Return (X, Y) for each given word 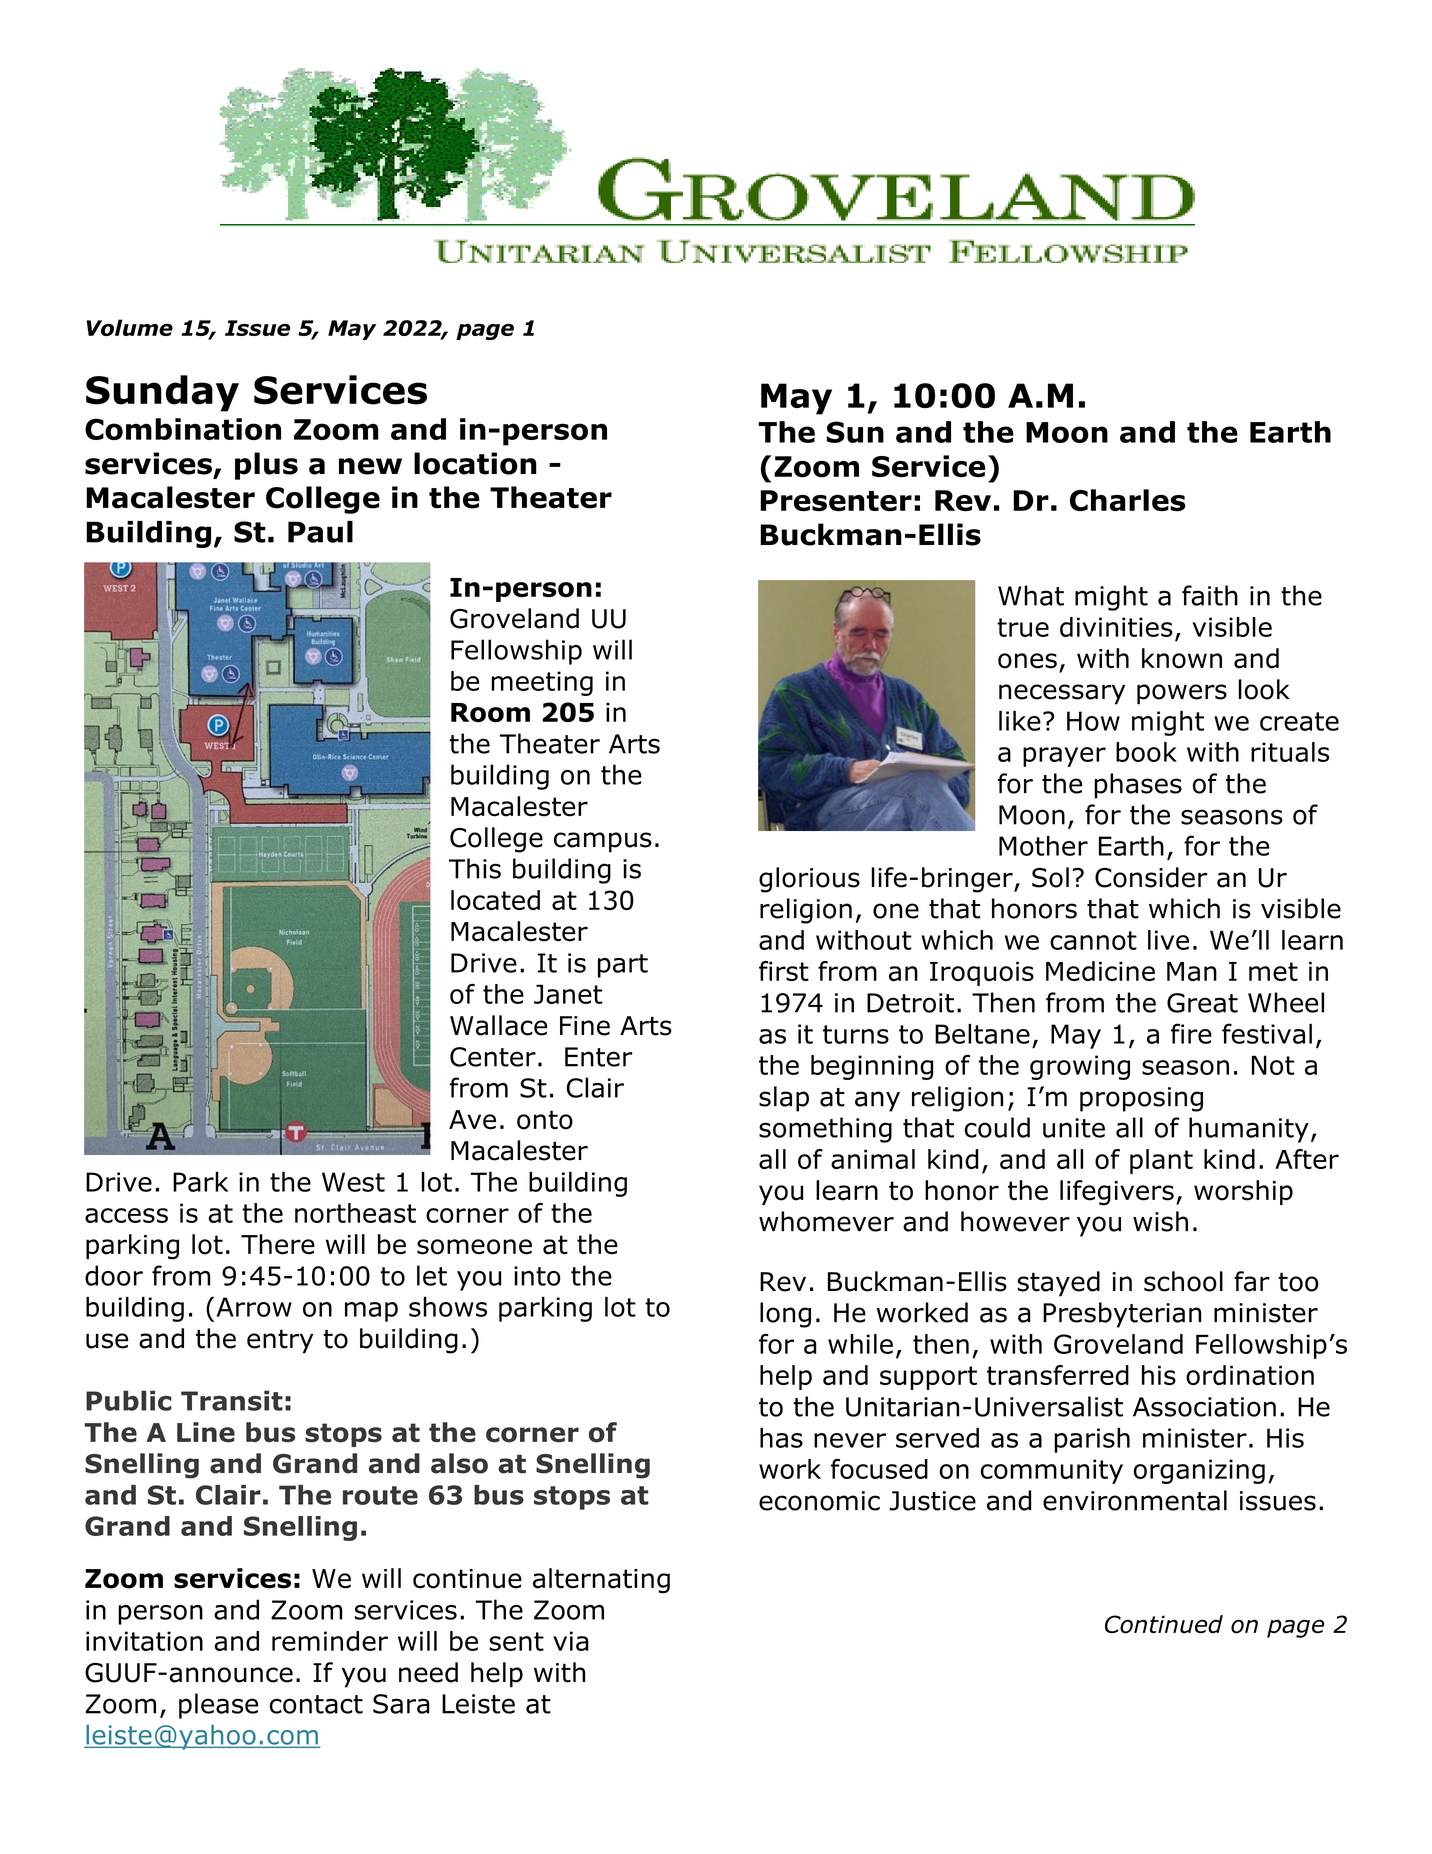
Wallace (498, 1025)
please (218, 1706)
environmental (1135, 1500)
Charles (1128, 500)
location (475, 463)
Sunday (162, 393)
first (784, 971)
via (571, 1641)
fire (1191, 1033)
